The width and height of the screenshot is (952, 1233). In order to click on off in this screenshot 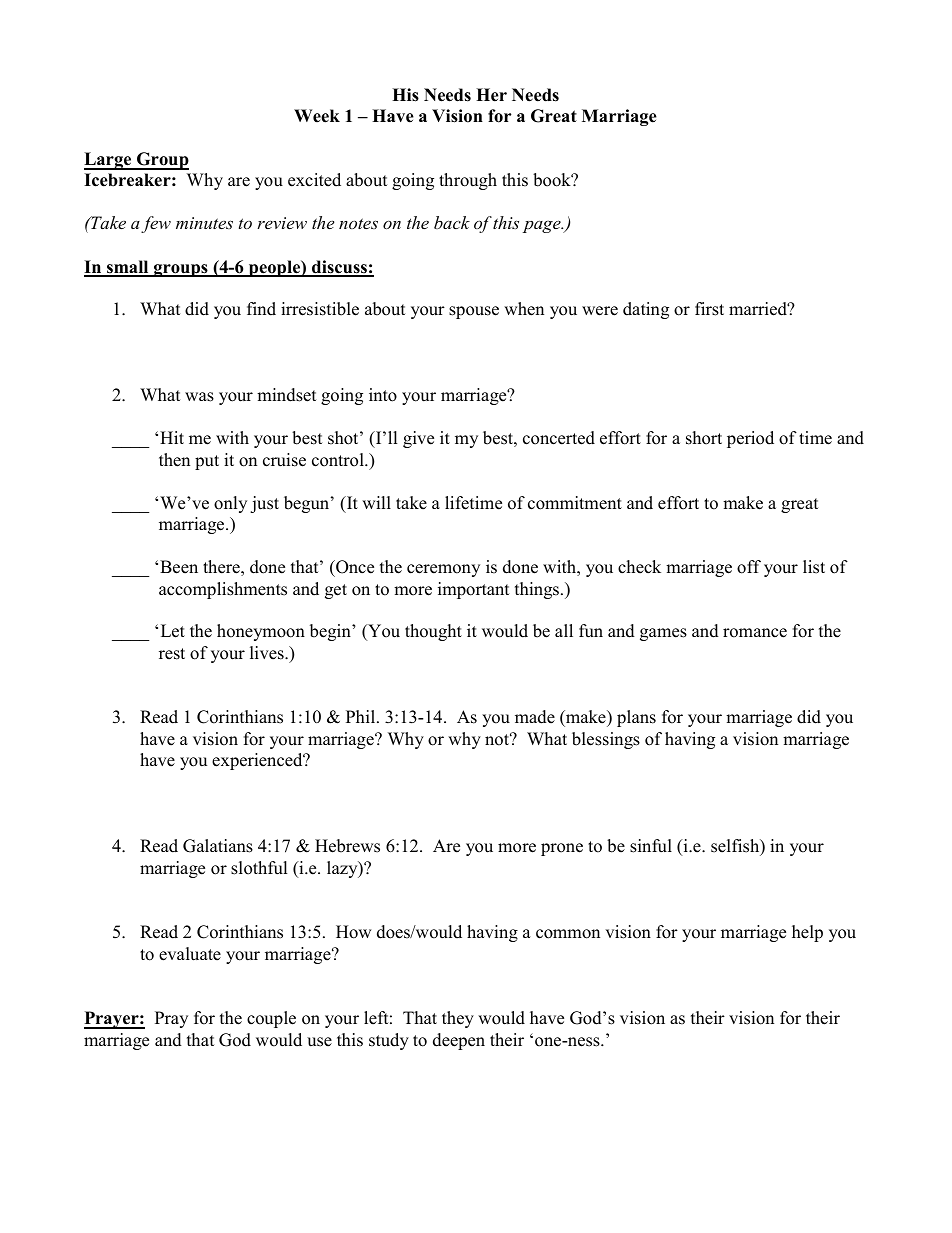, I will do `click(749, 567)`.
